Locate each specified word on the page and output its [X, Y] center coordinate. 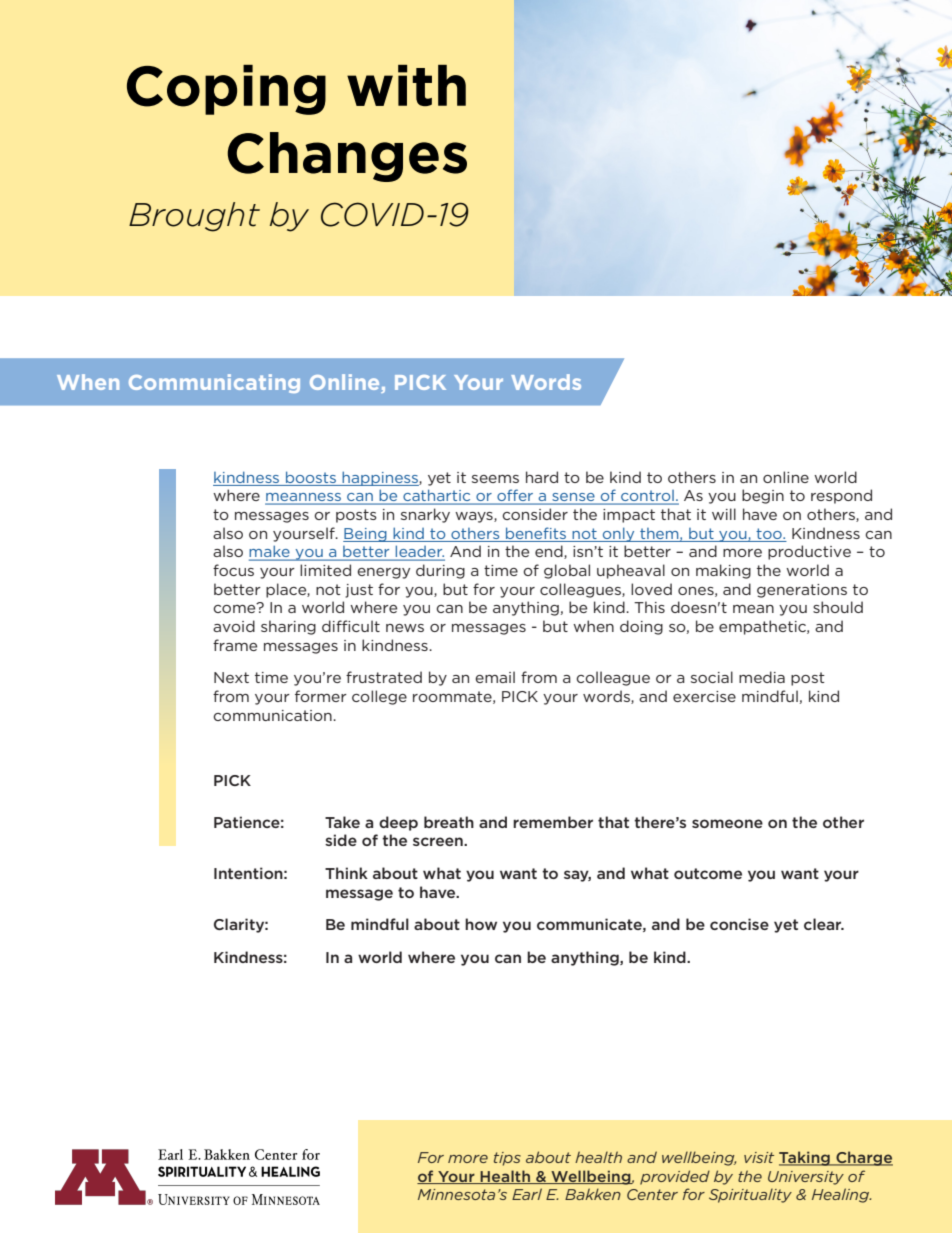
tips [507, 1159]
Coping [226, 90]
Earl [527, 1194]
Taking [805, 1158]
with [406, 85]
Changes [347, 157]
